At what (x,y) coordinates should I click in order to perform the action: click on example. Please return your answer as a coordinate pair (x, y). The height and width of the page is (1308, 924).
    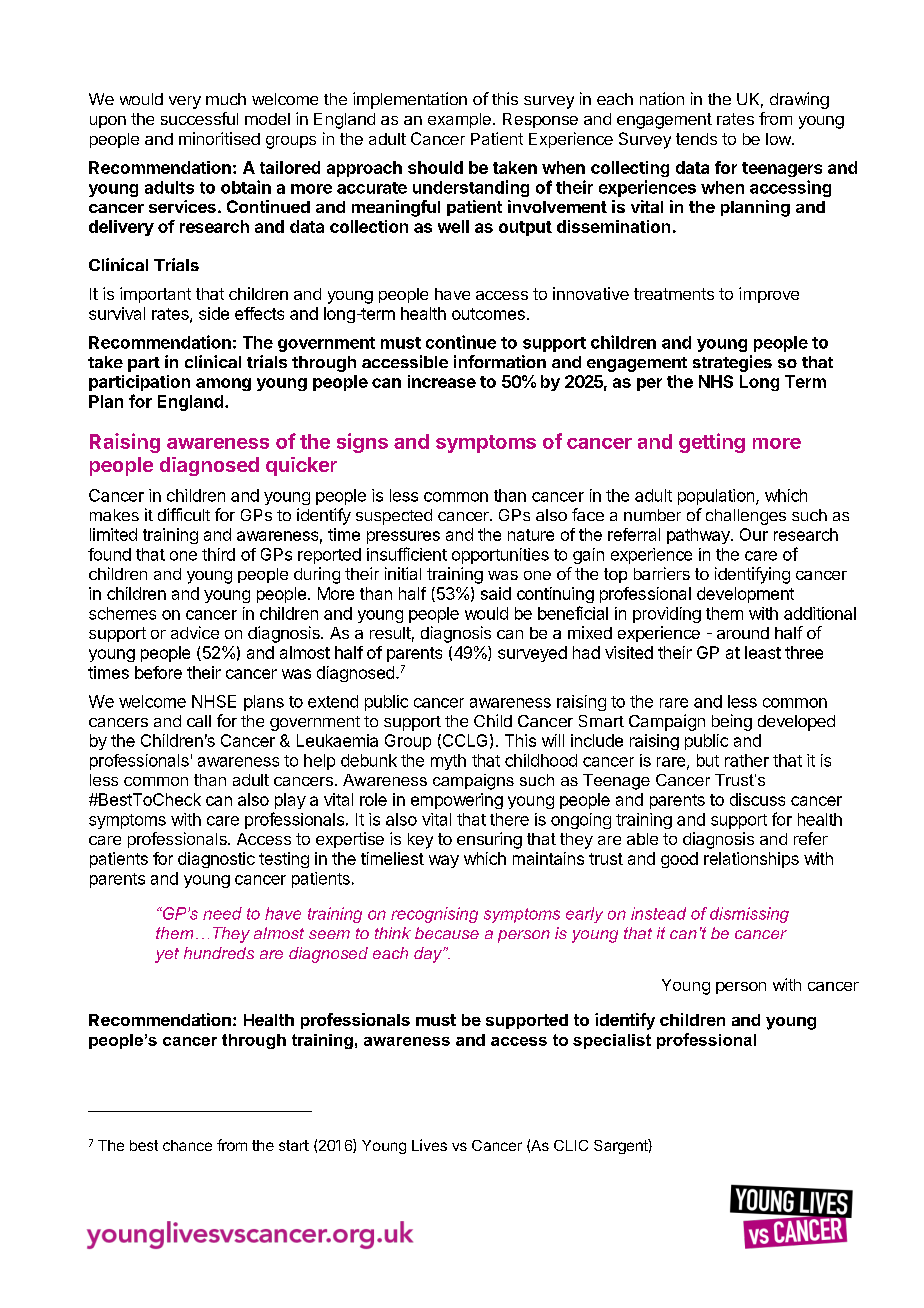
    Looking at the image, I should click on (459, 120).
